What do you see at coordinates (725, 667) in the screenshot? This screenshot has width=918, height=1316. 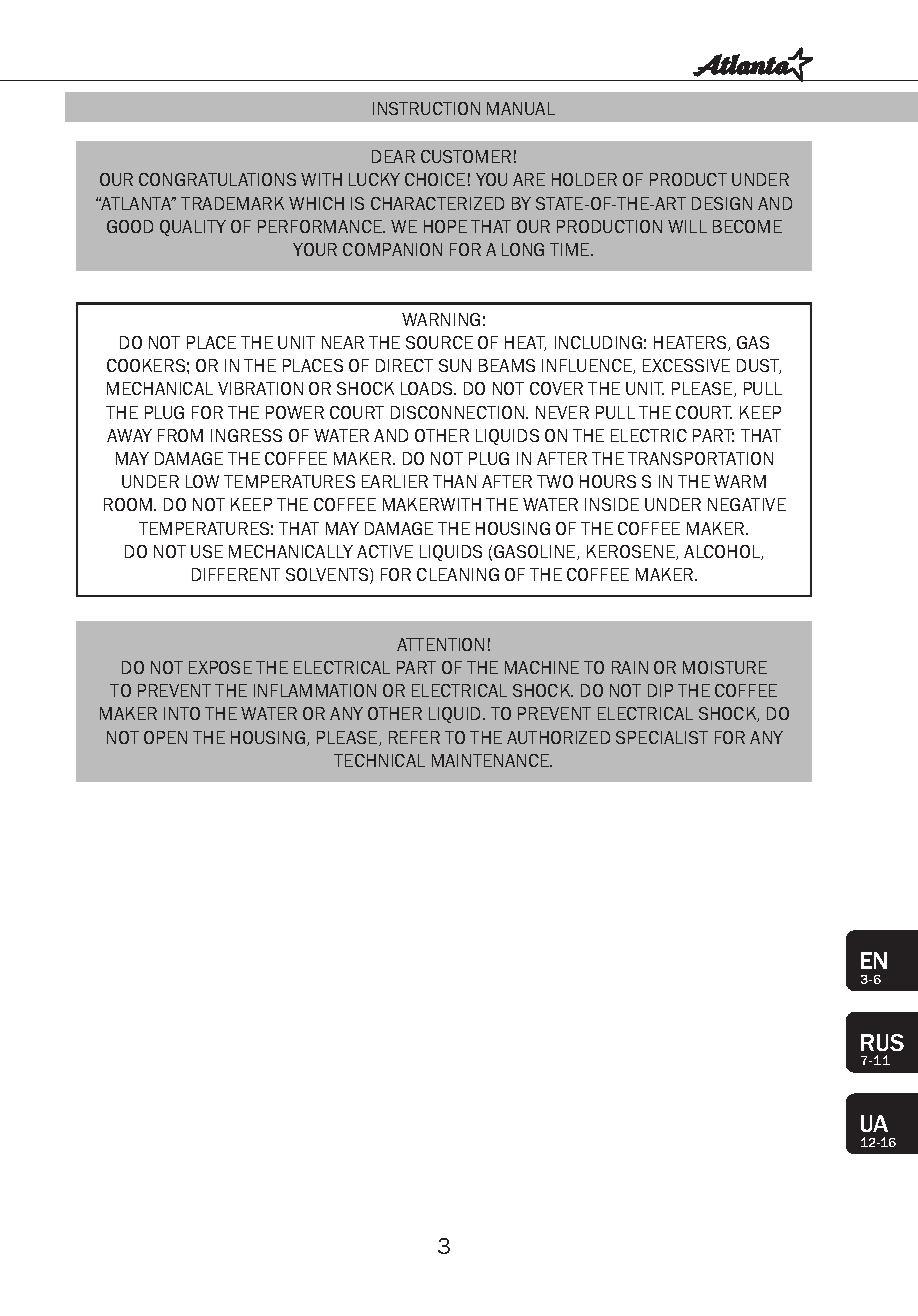 I see `MOISTURE` at bounding box center [725, 667].
